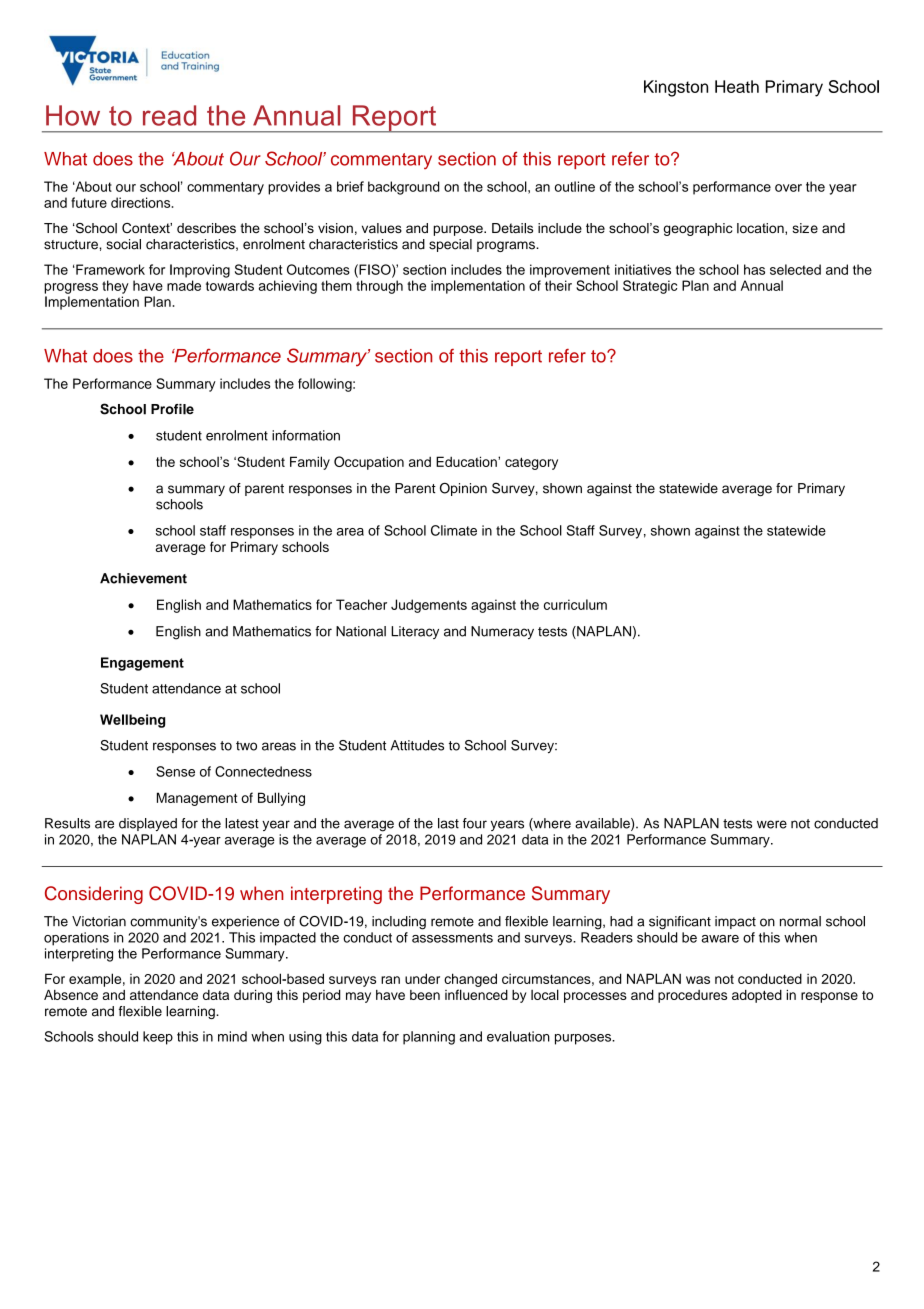  I want to click on keep, so click(158, 1038).
